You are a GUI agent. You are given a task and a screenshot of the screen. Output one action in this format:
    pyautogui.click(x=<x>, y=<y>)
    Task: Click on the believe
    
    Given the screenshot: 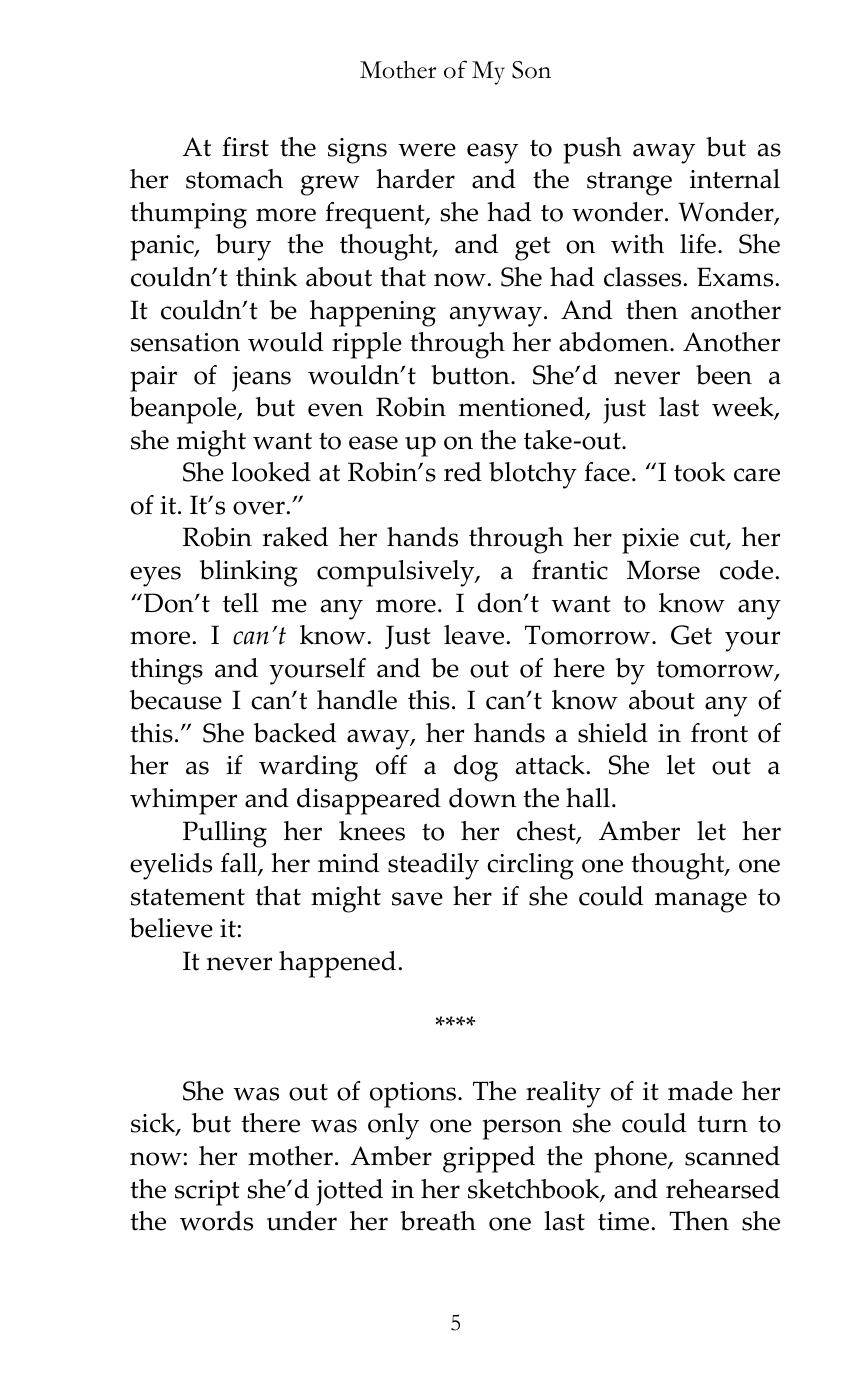 What is the action you would take?
    pyautogui.click(x=171, y=928)
